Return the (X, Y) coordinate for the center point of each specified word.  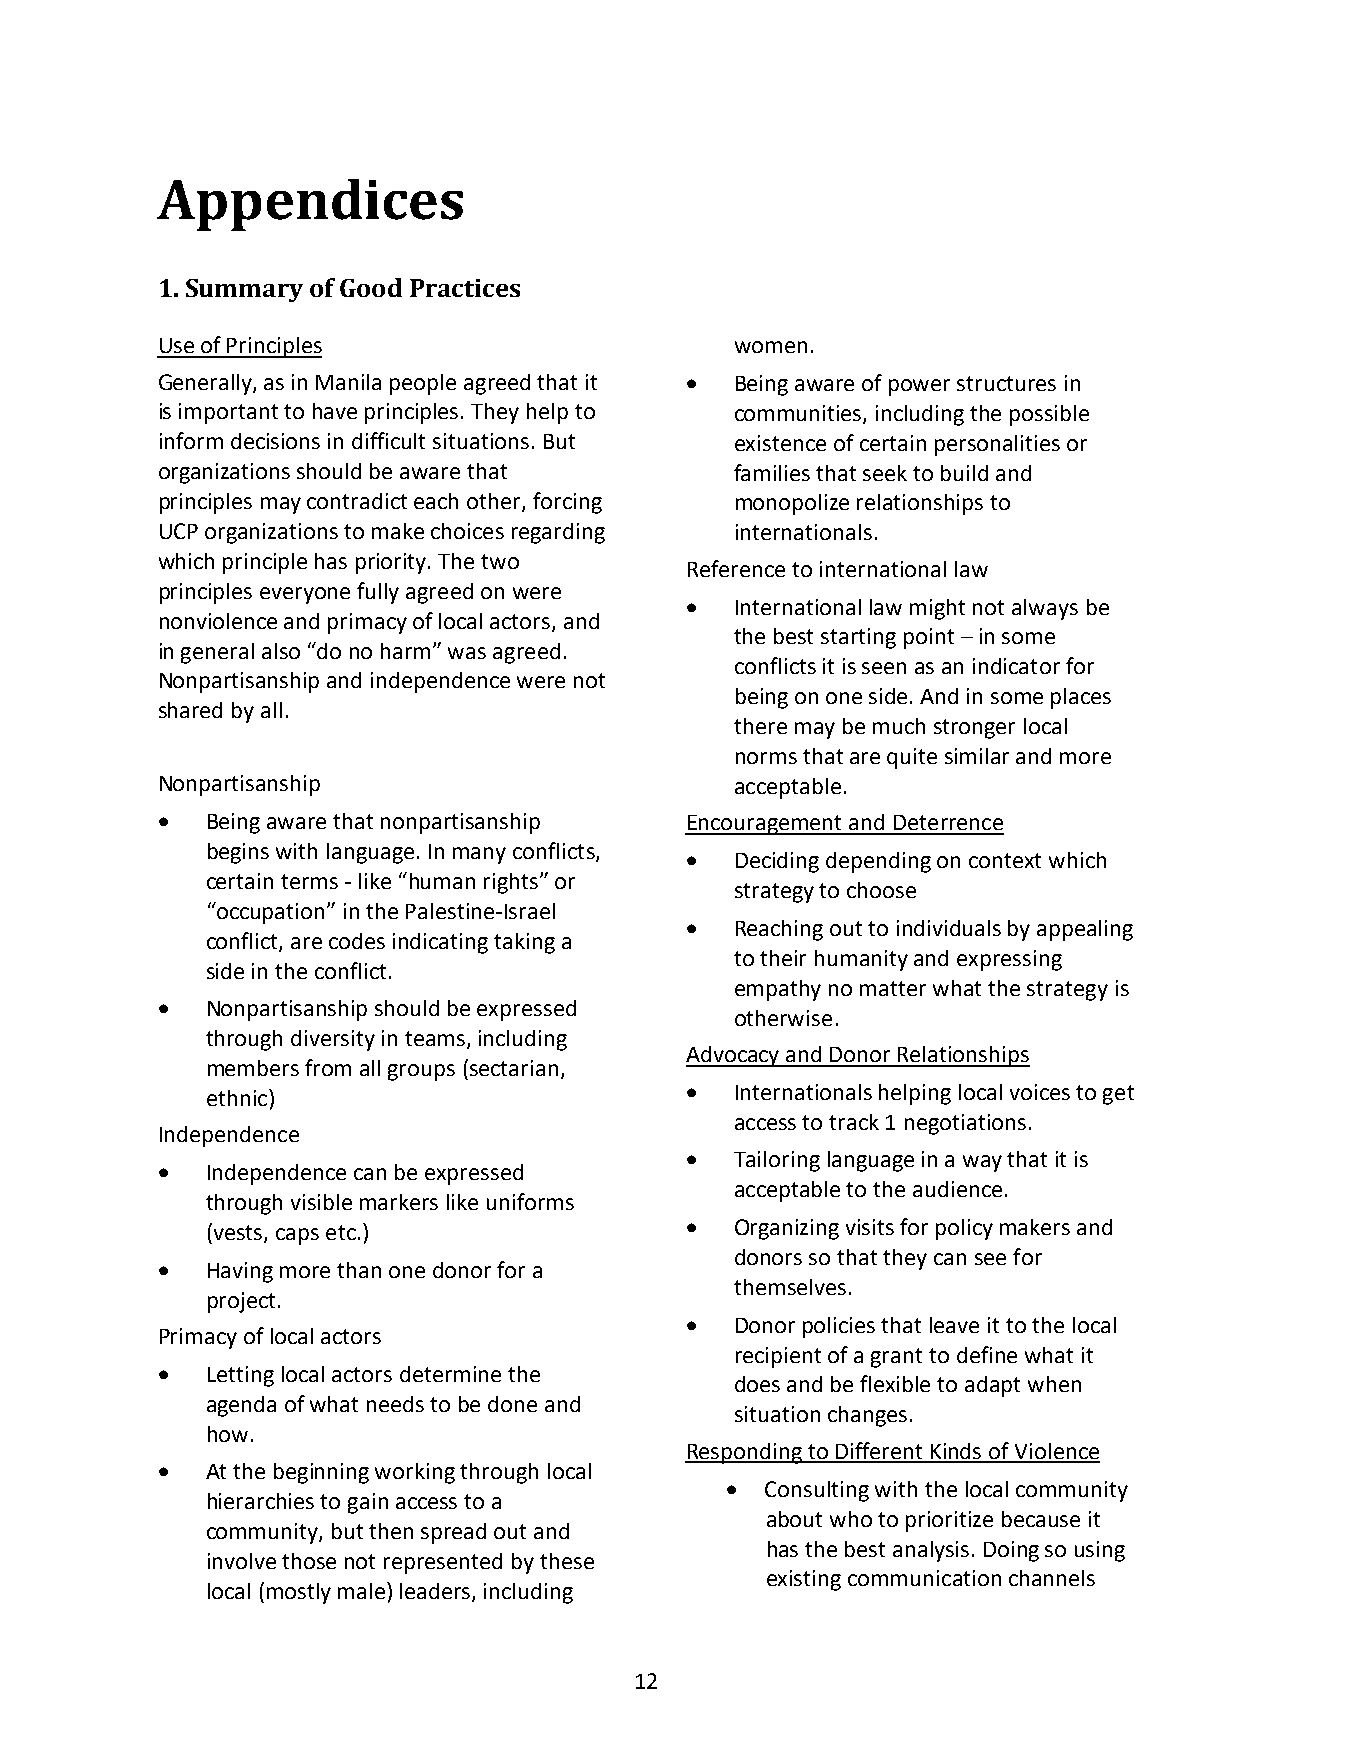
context (1005, 860)
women (771, 347)
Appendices (310, 205)
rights (512, 883)
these (567, 1561)
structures (1006, 383)
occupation (269, 913)
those (309, 1561)
